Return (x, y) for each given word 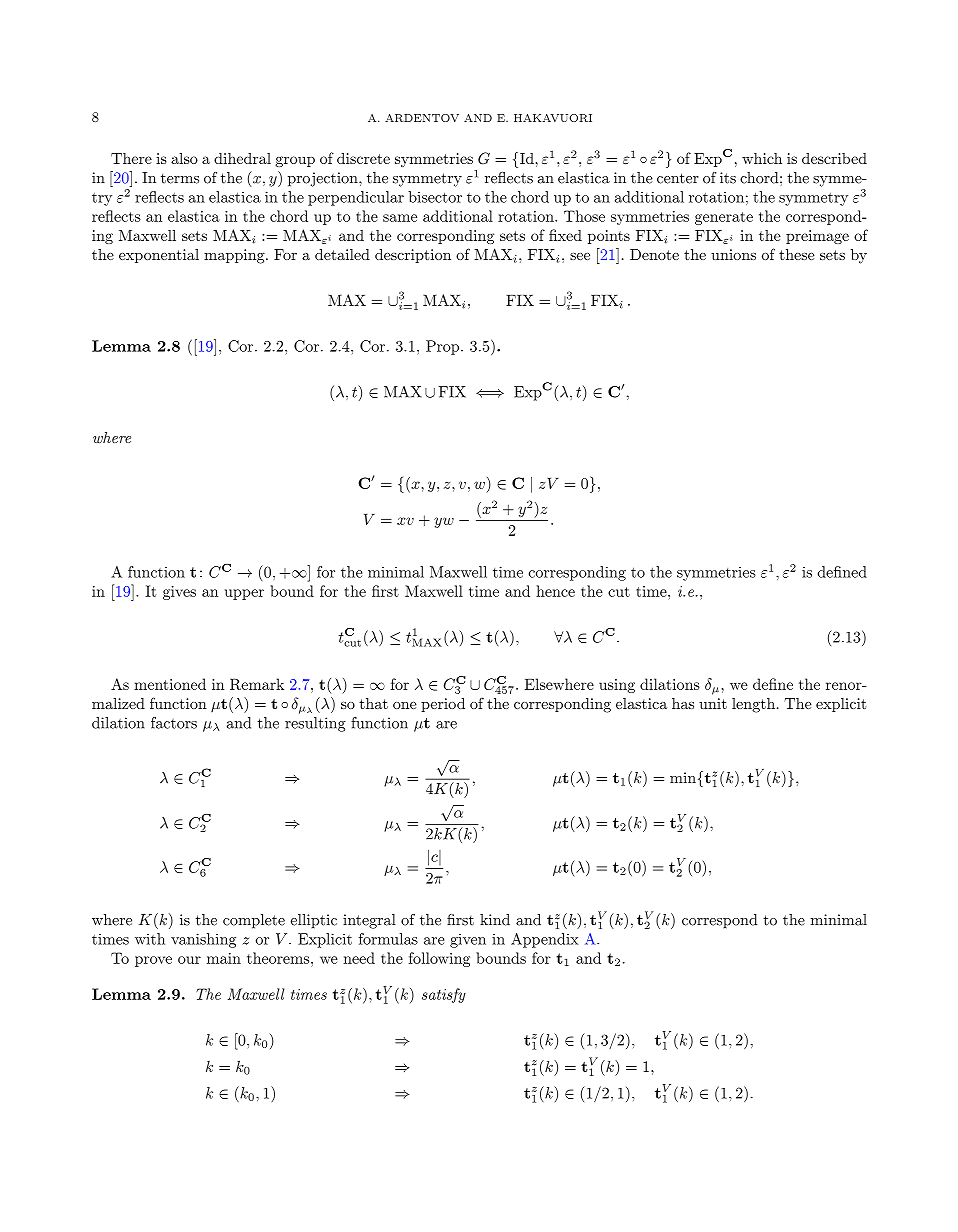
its (728, 178)
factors (174, 723)
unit (713, 703)
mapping (235, 256)
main (224, 958)
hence (555, 591)
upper (244, 594)
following (439, 959)
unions (733, 254)
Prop (442, 347)
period (443, 705)
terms (180, 178)
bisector (435, 197)
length (753, 705)
